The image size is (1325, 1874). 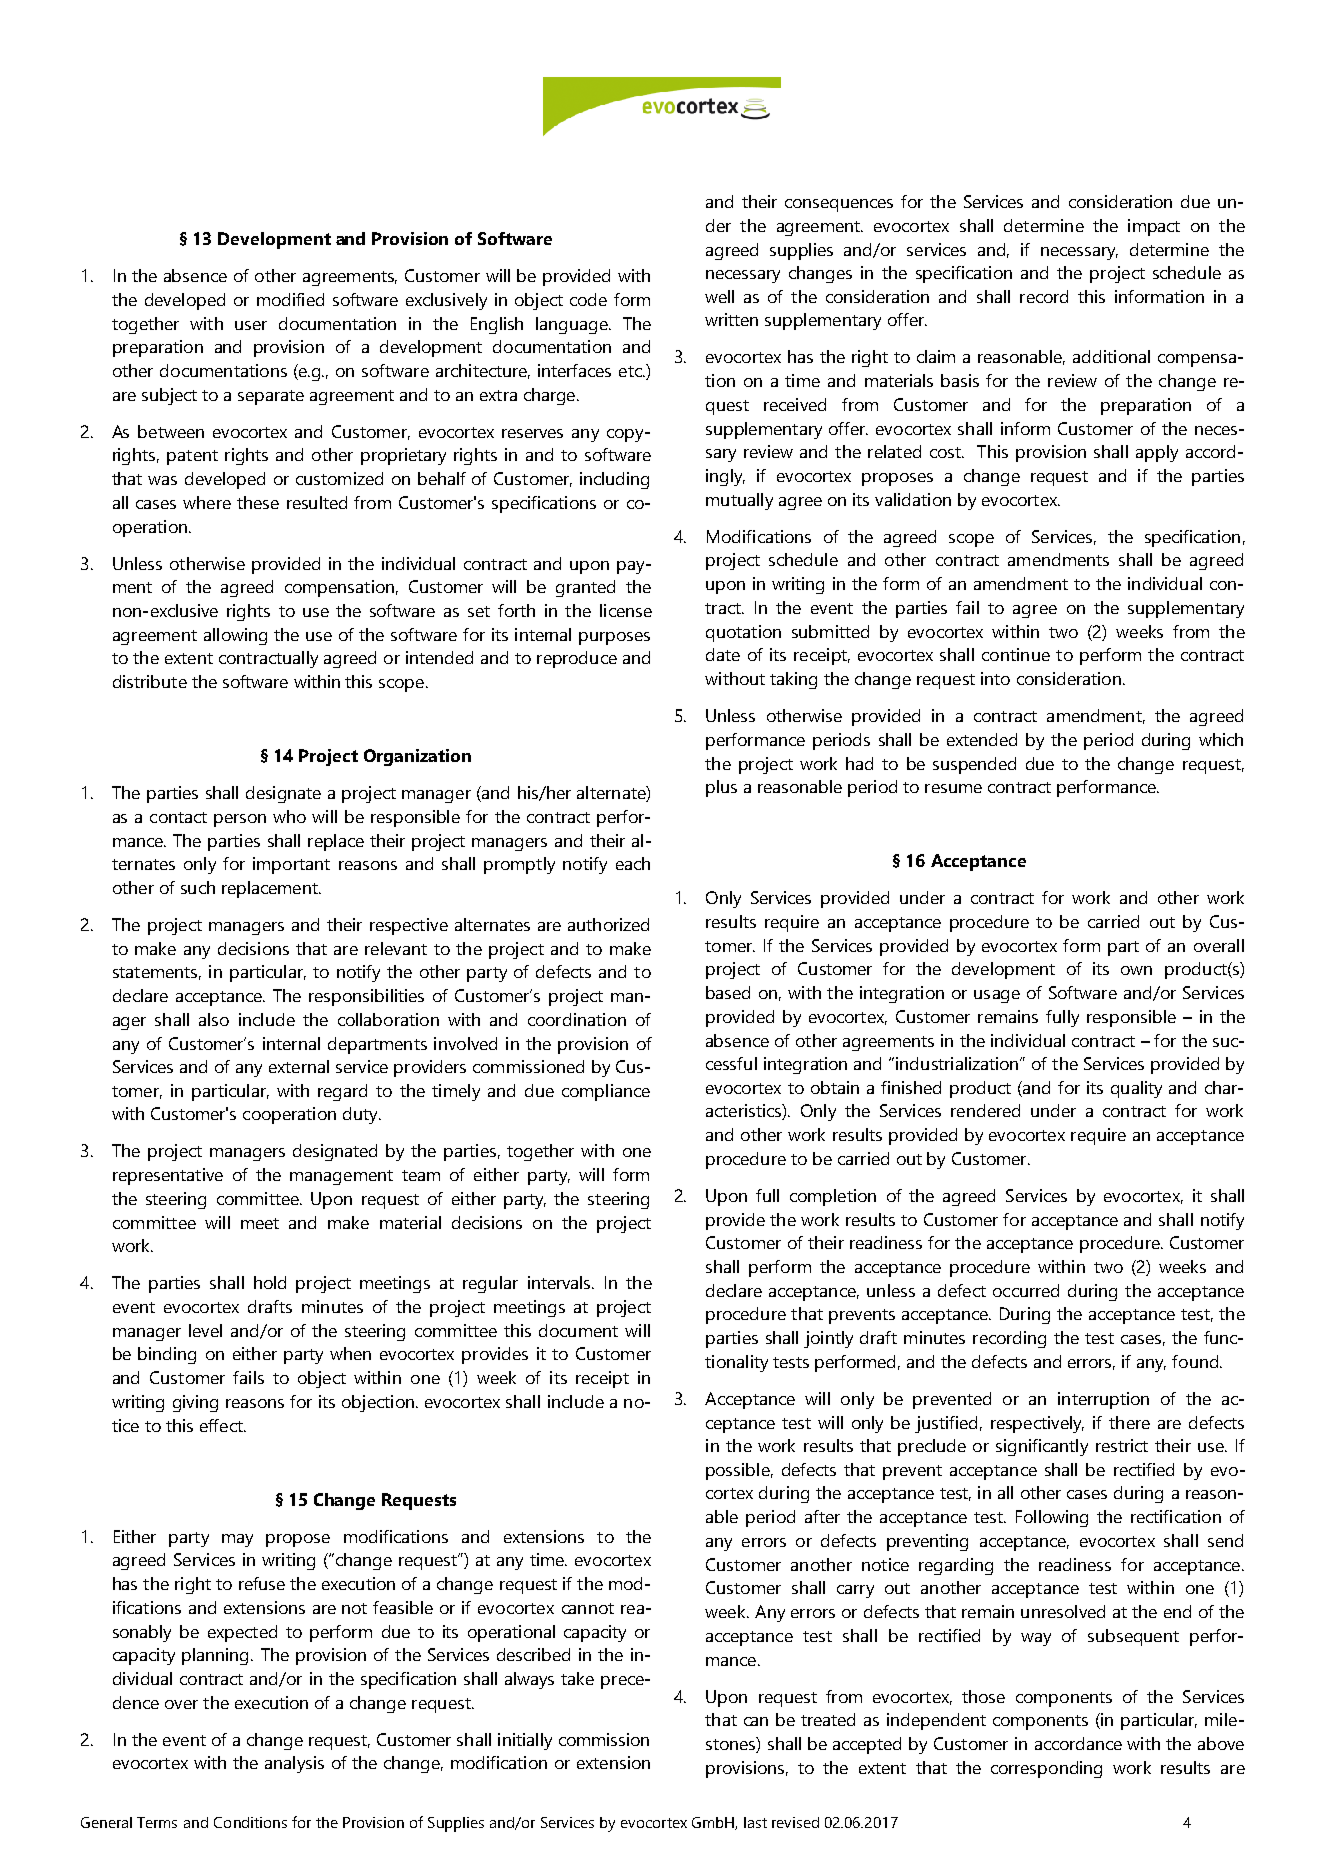 I want to click on last, so click(x=755, y=1822).
